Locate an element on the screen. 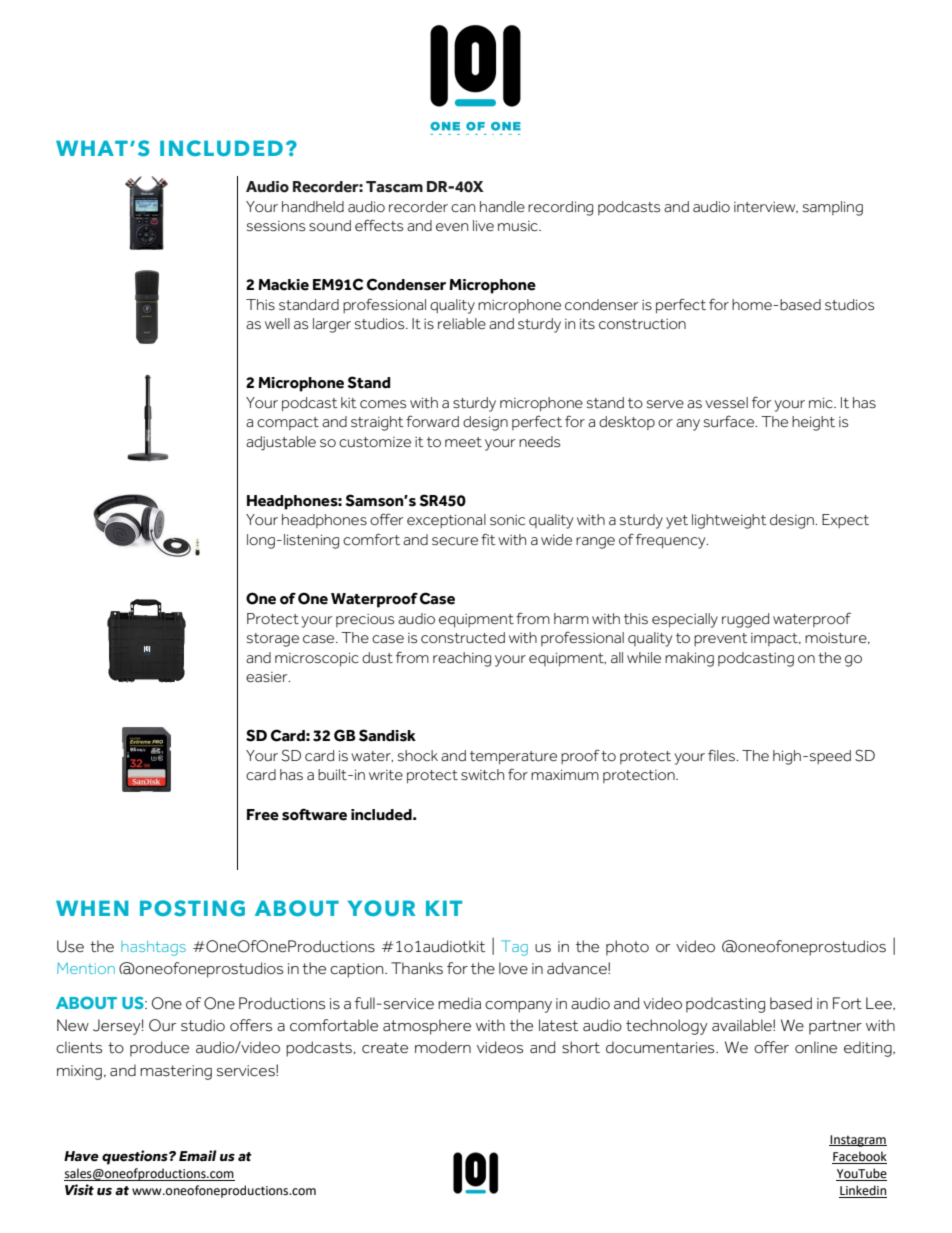 The height and width of the screenshot is (1233, 952). impact is located at coordinates (775, 639).
